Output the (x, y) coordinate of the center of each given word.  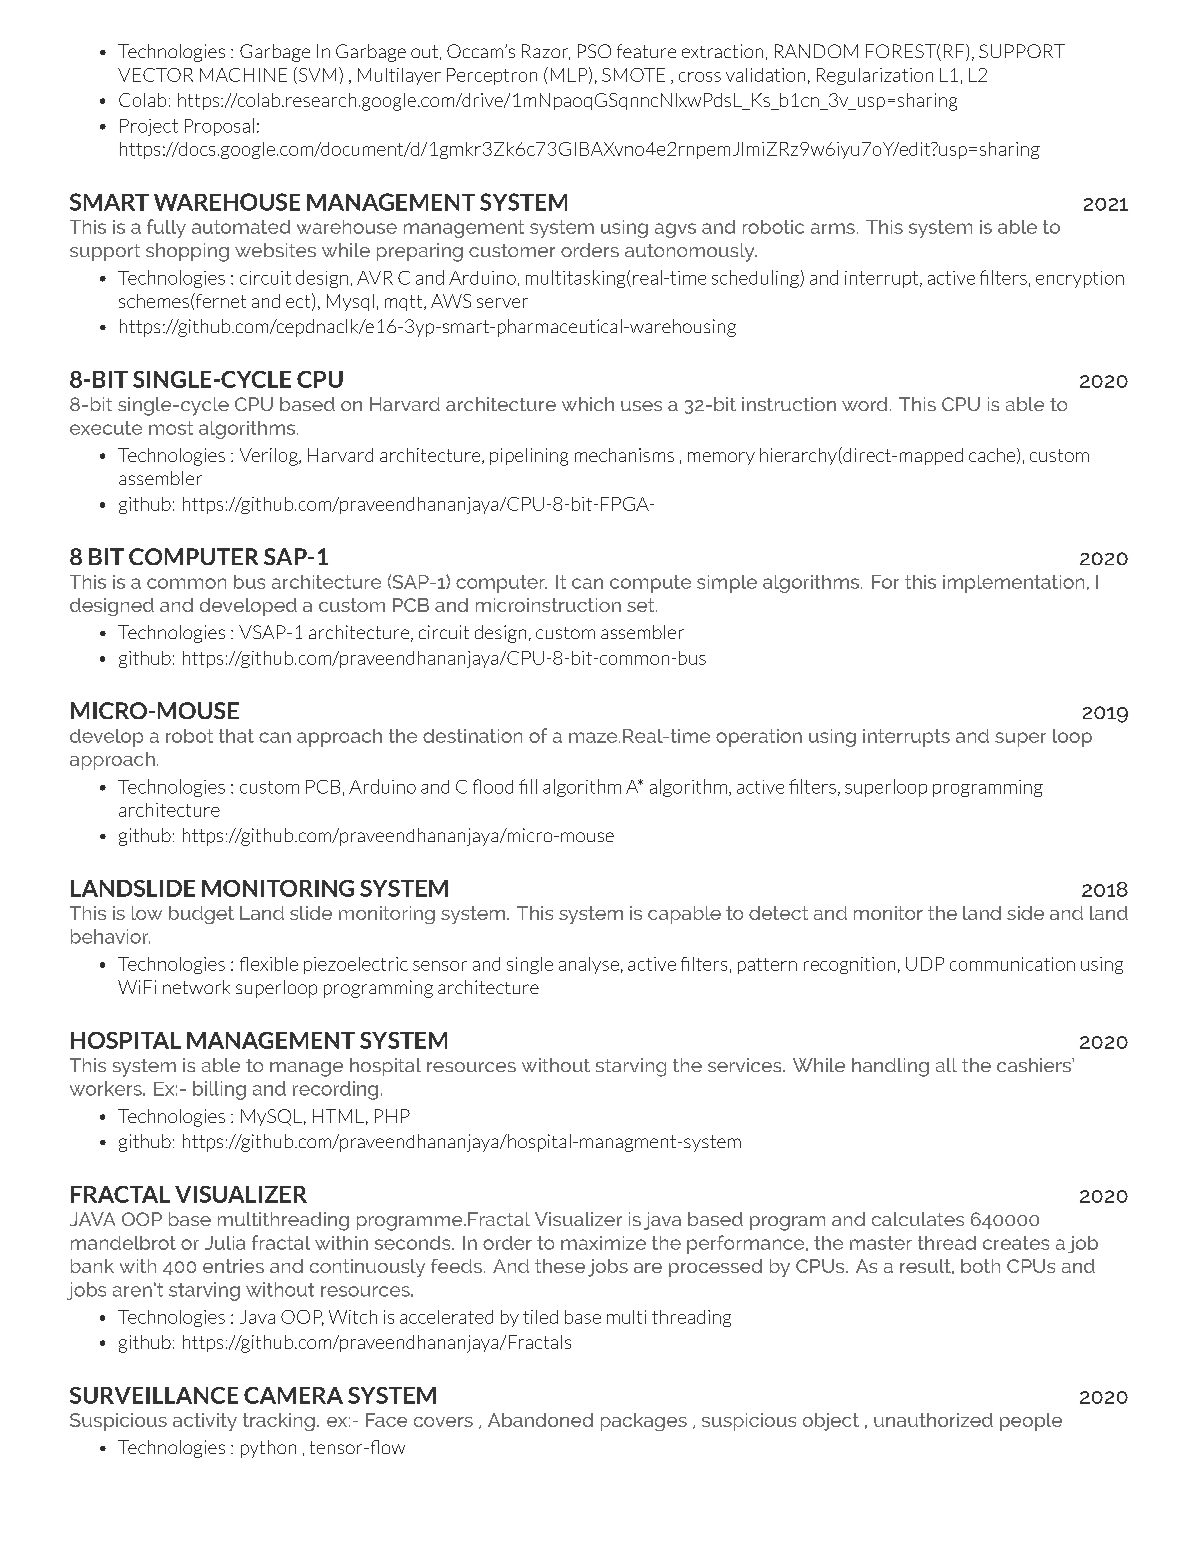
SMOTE (633, 75)
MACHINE (243, 75)
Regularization (875, 76)
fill (528, 786)
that (236, 736)
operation (759, 738)
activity (205, 1422)
